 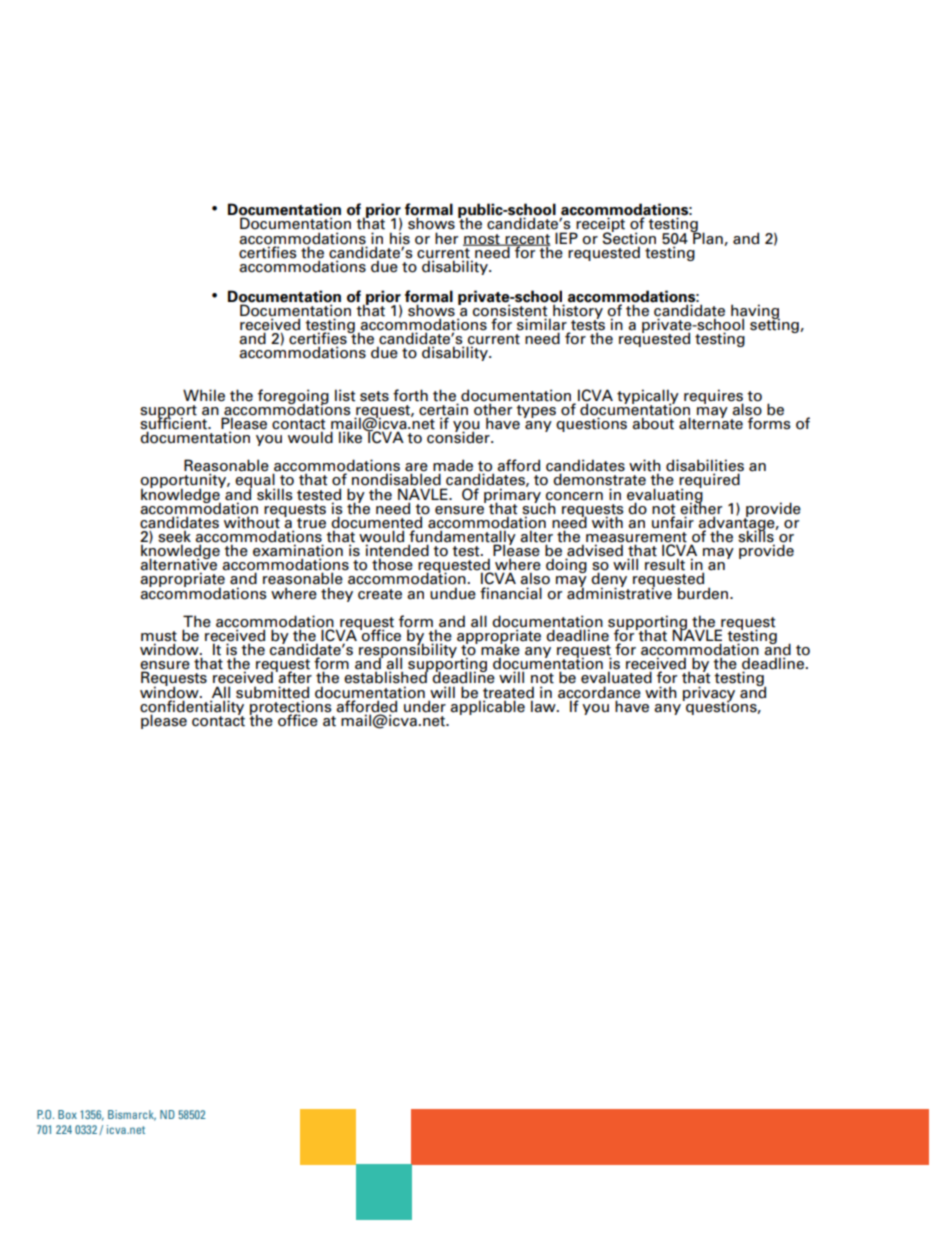 I want to click on law, so click(x=543, y=705).
